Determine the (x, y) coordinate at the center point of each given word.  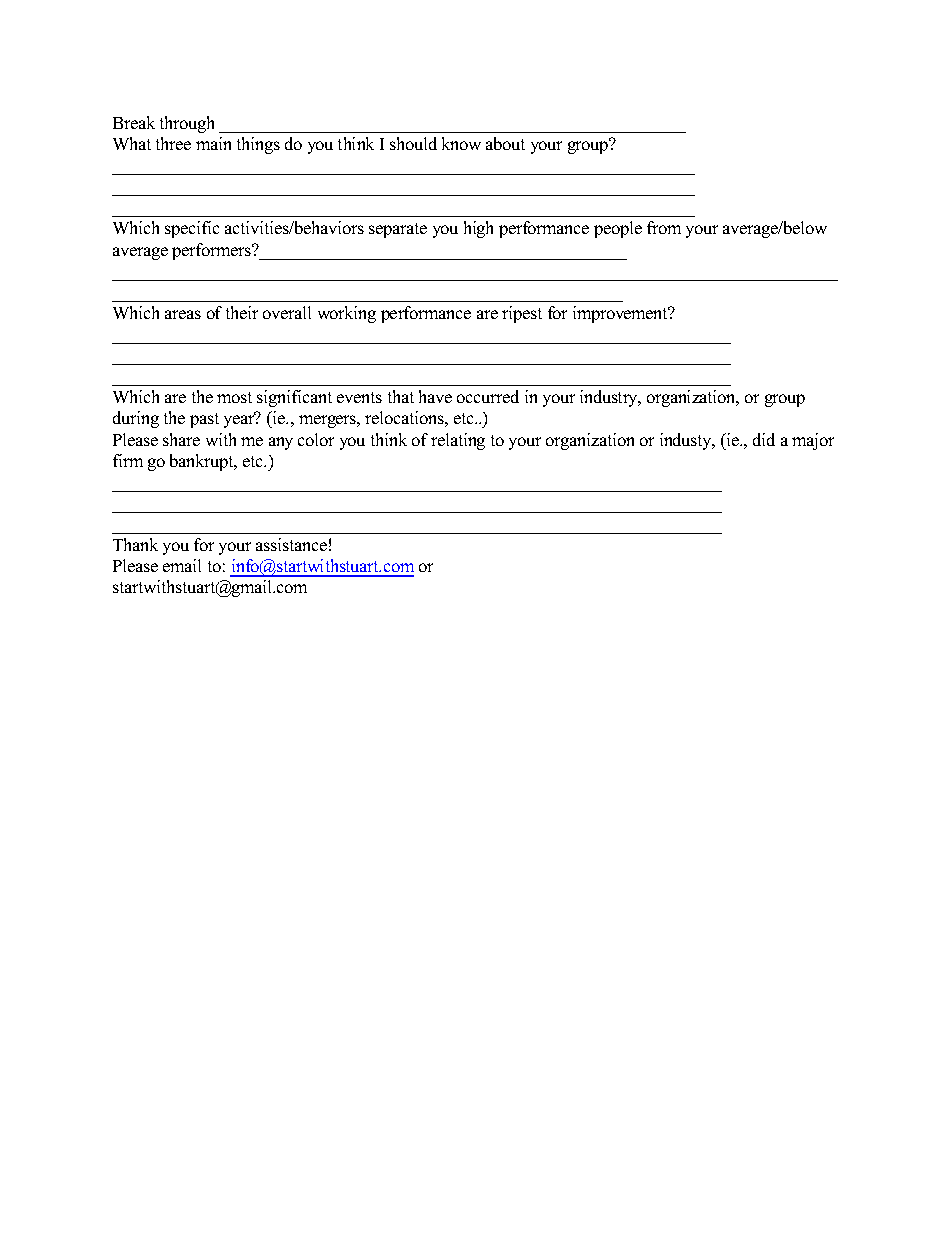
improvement (621, 314)
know (461, 143)
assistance (291, 544)
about (505, 143)
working (347, 314)
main (213, 143)
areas (183, 314)
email (182, 565)
